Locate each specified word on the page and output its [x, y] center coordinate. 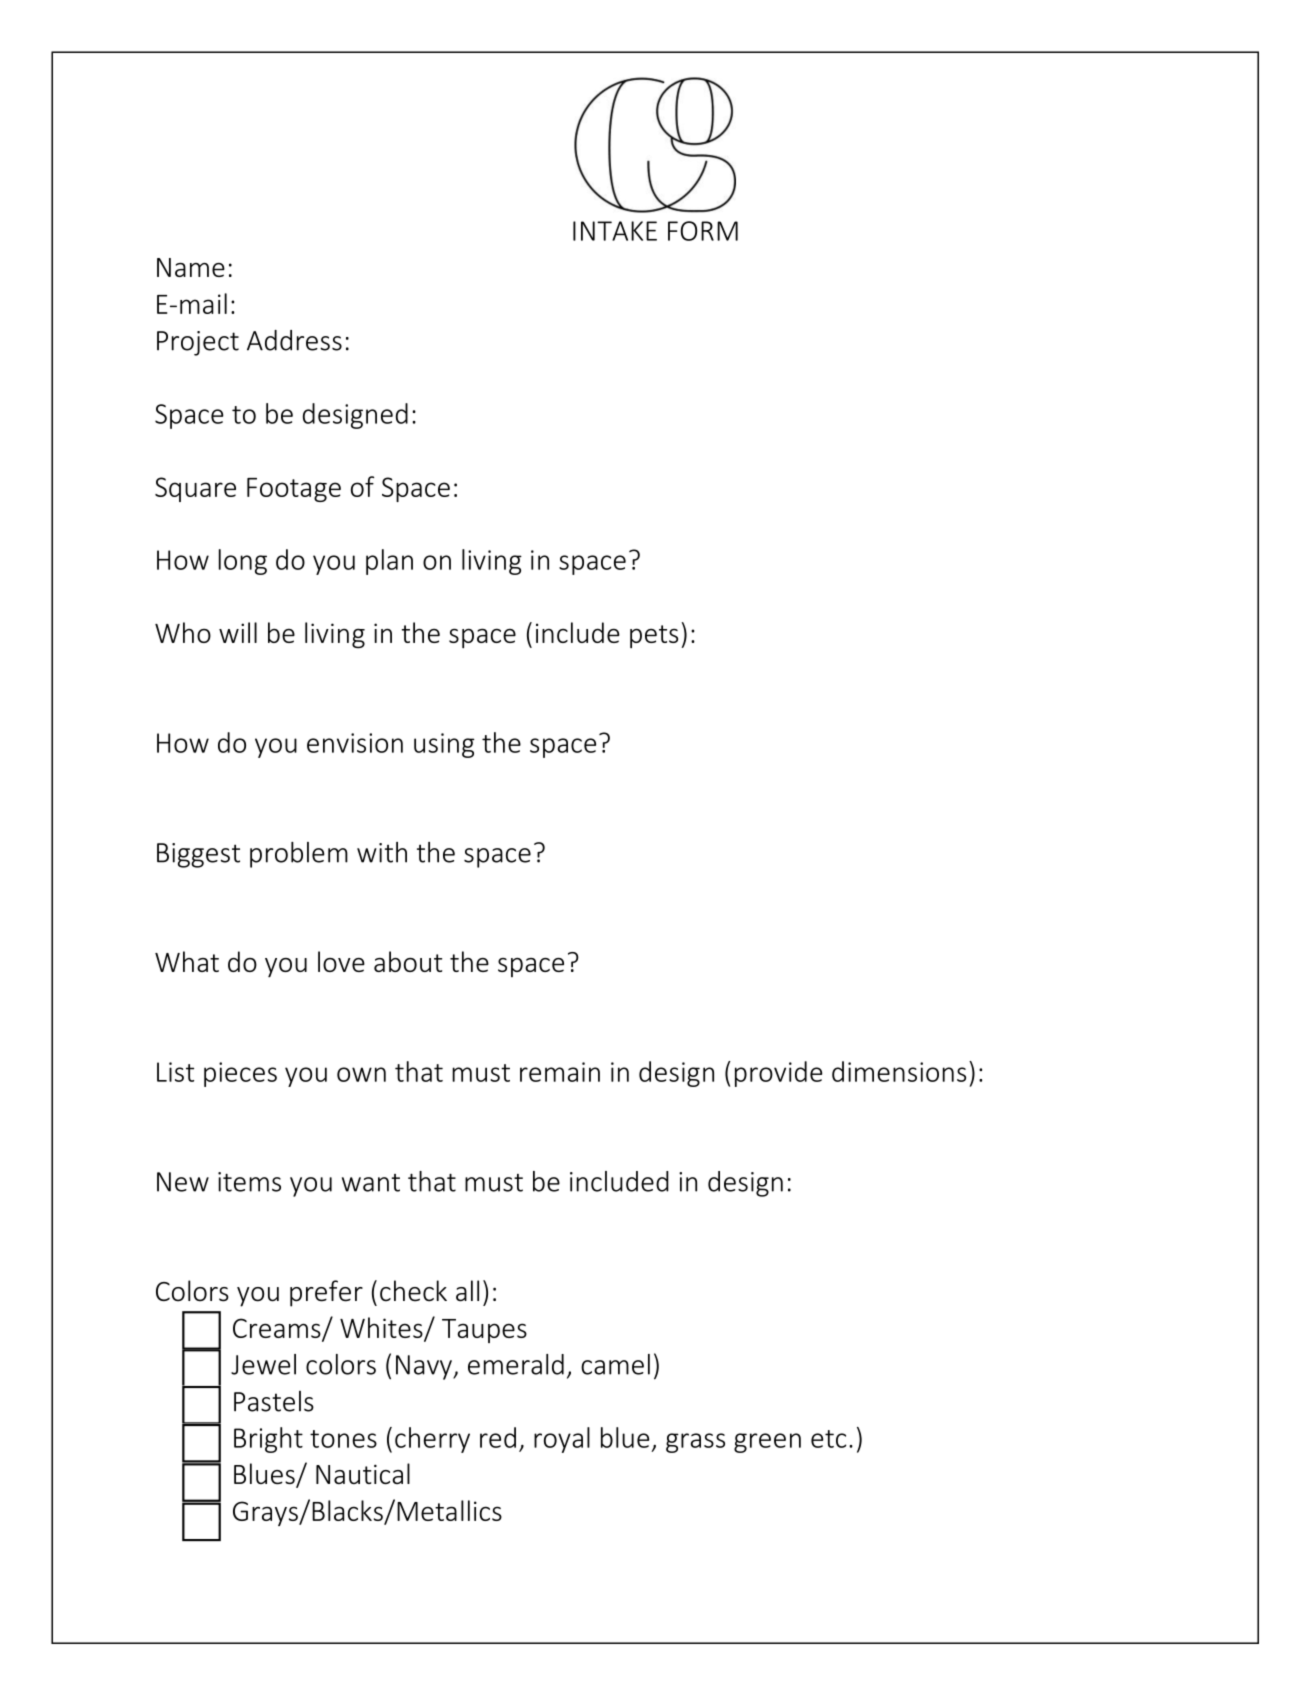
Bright [268, 1440]
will [238, 632]
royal [562, 1440]
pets [654, 636]
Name [191, 267]
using [444, 745]
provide [778, 1074]
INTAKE [615, 231]
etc [828, 1439]
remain [560, 1072]
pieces [240, 1074]
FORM [703, 231]
